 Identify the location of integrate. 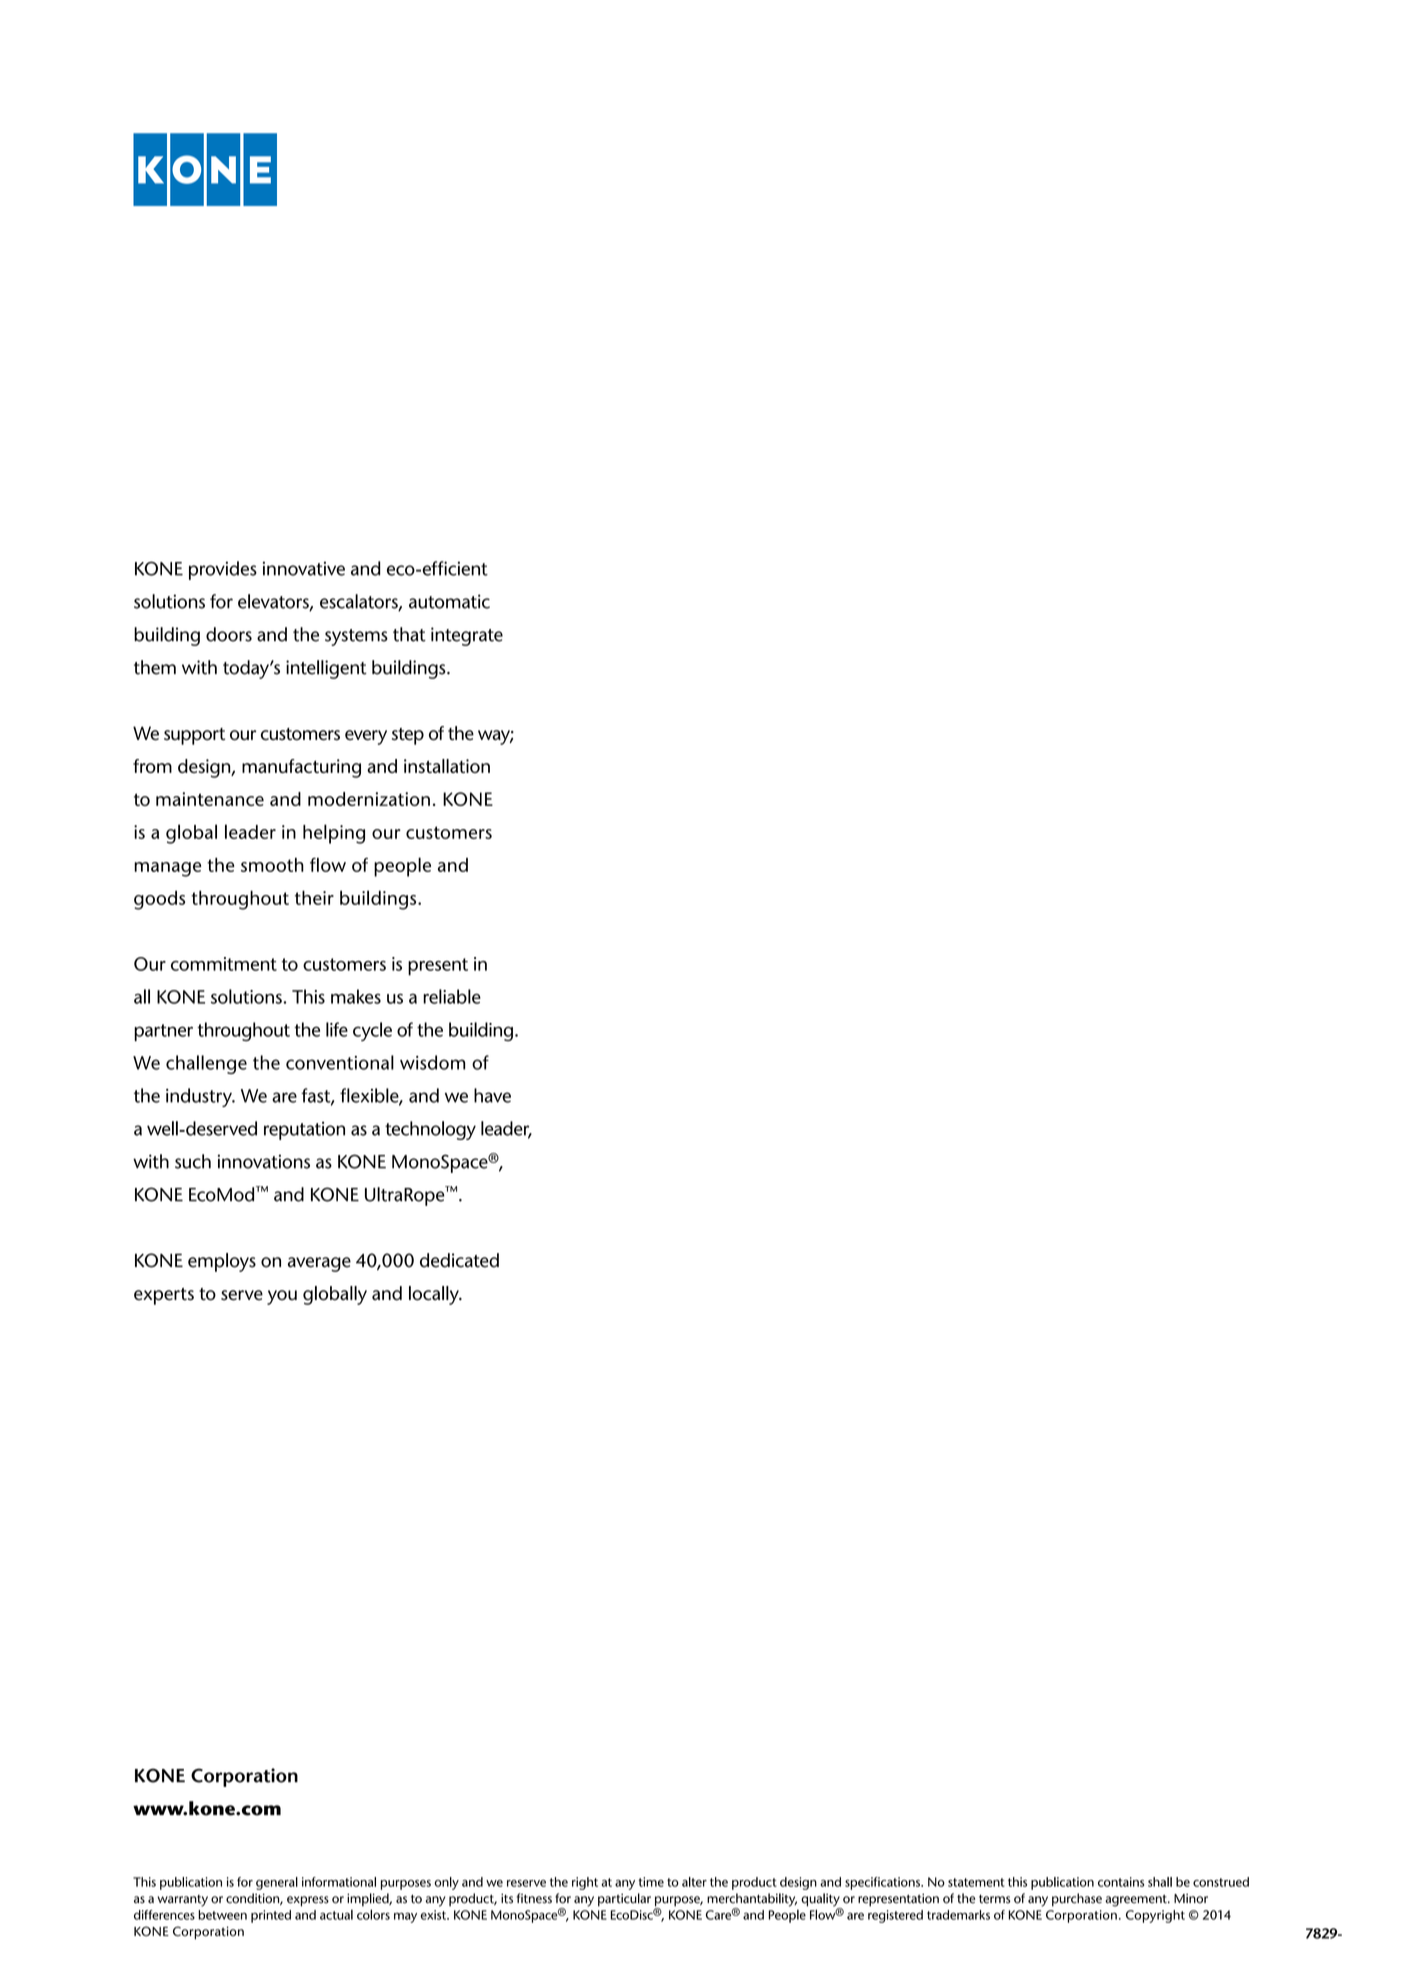
(467, 636).
